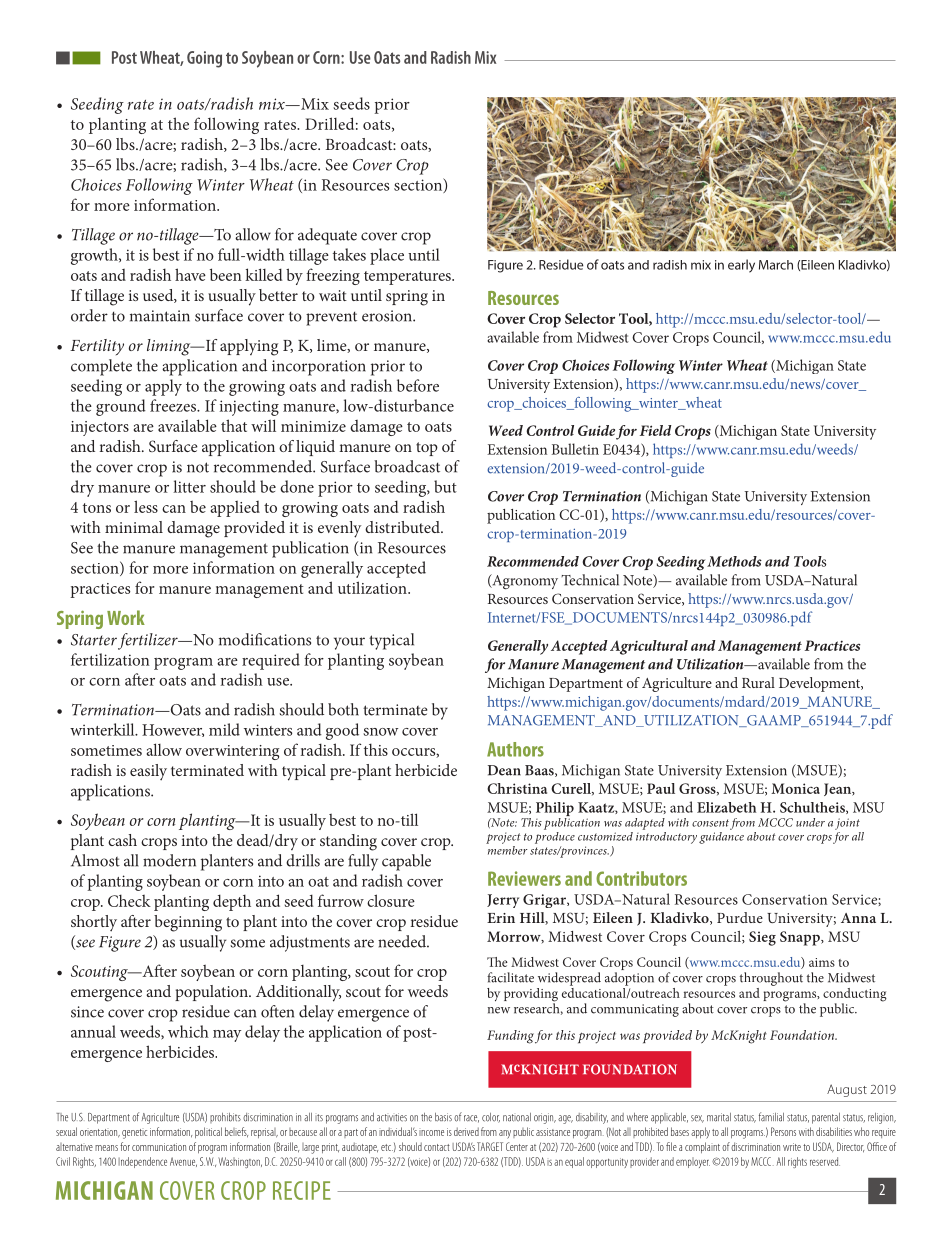  What do you see at coordinates (349, 643) in the document?
I see `your` at bounding box center [349, 643].
